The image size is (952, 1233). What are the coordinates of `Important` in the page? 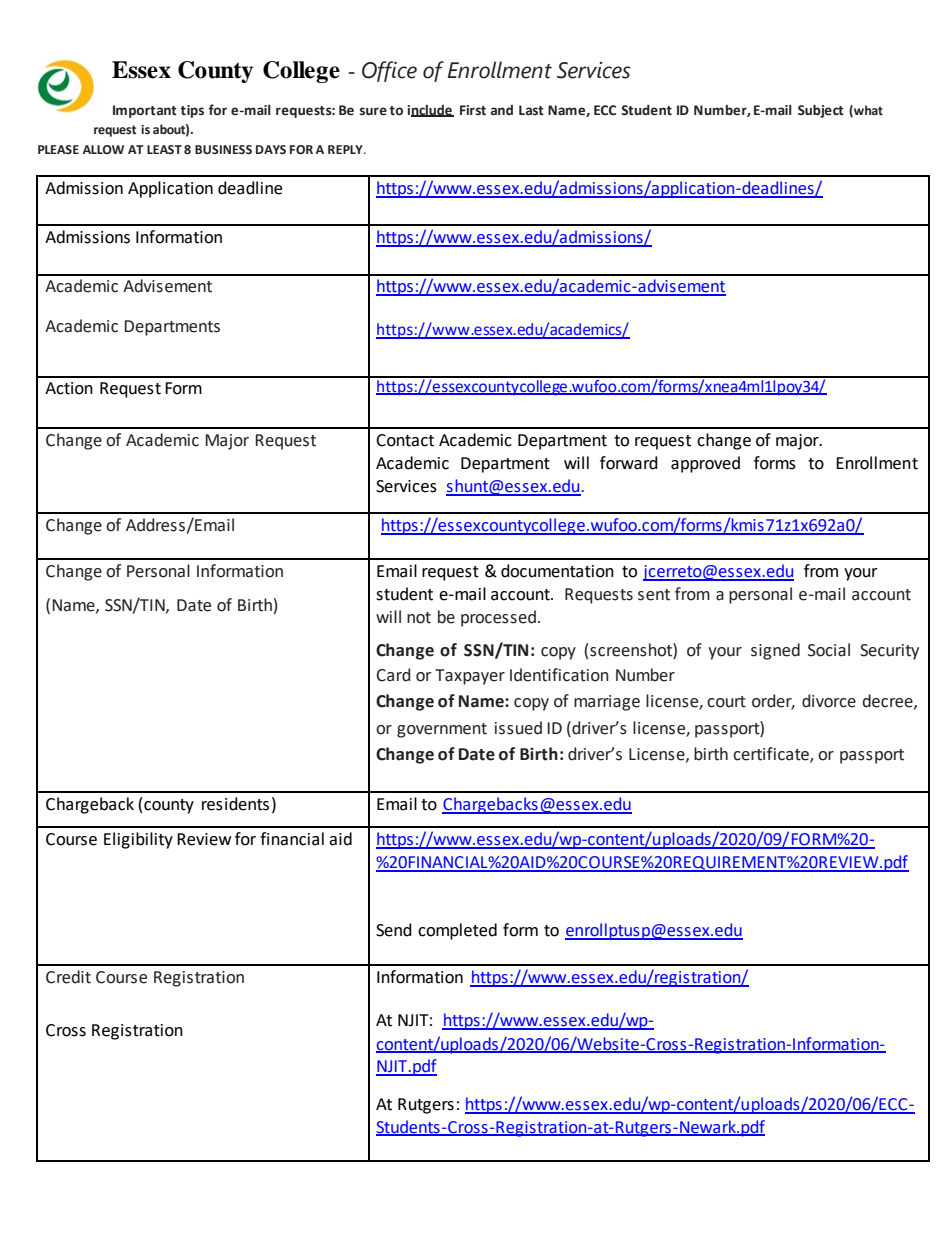 It's located at (145, 111).
